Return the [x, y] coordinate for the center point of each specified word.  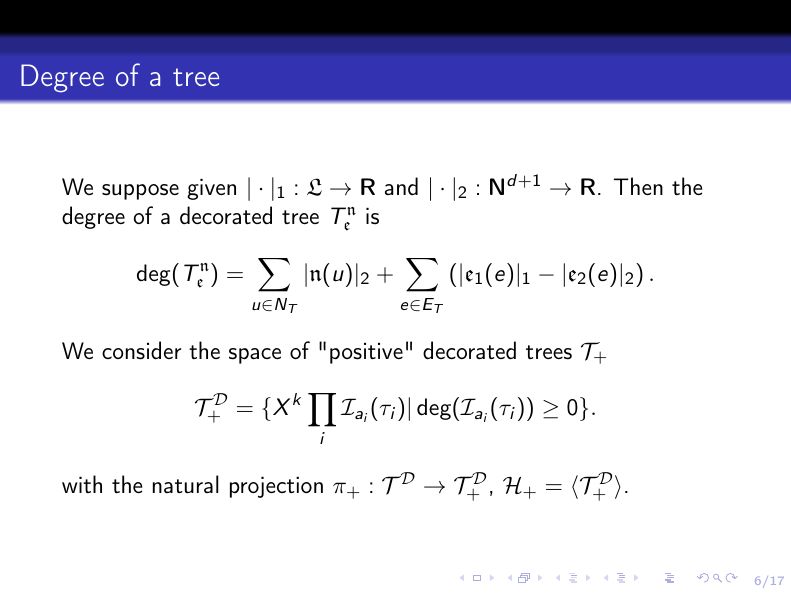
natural [185, 484]
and [401, 186]
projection [276, 487]
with [82, 484]
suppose [140, 192]
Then [638, 186]
